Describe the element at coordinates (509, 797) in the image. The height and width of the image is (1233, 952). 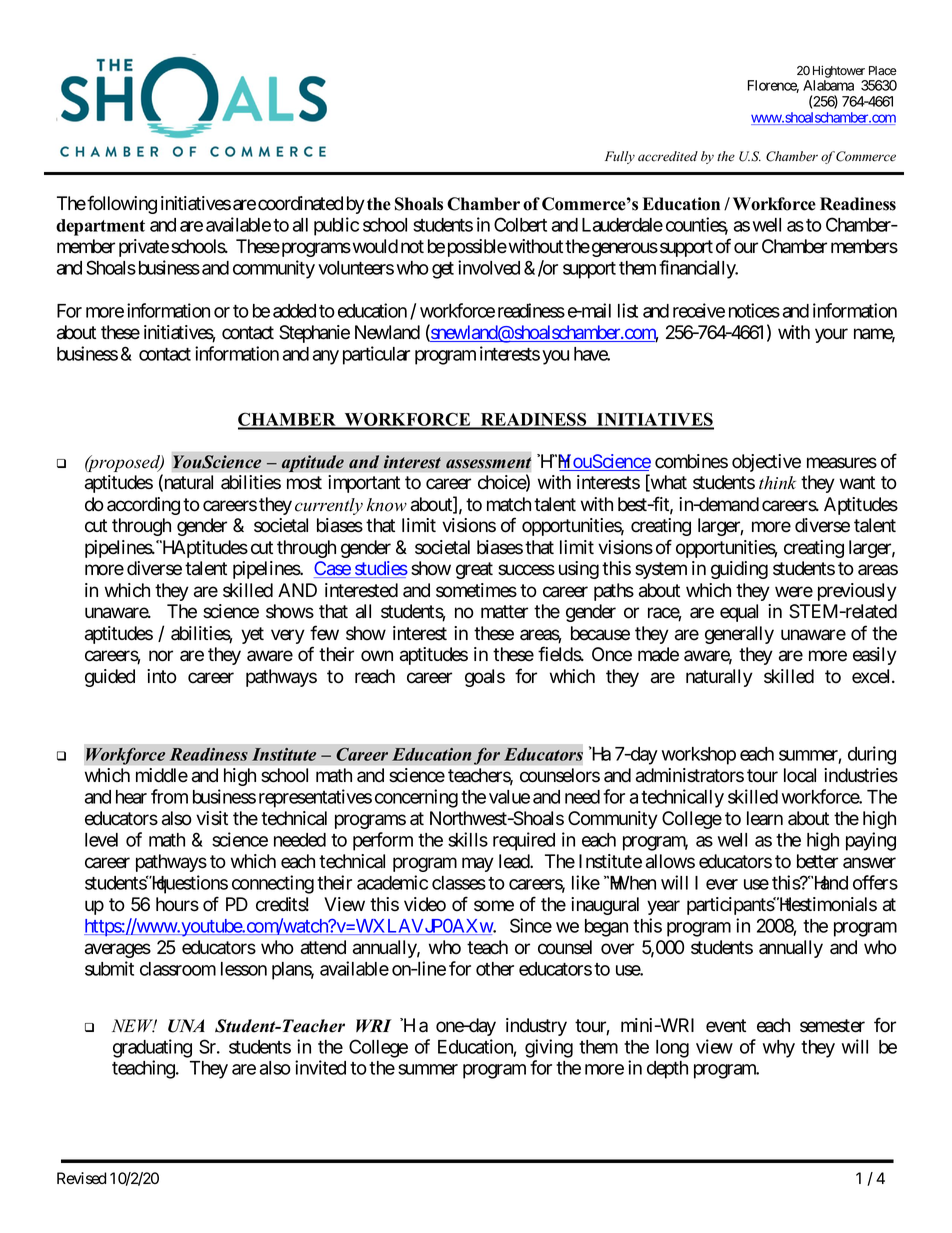
I see `value` at that location.
